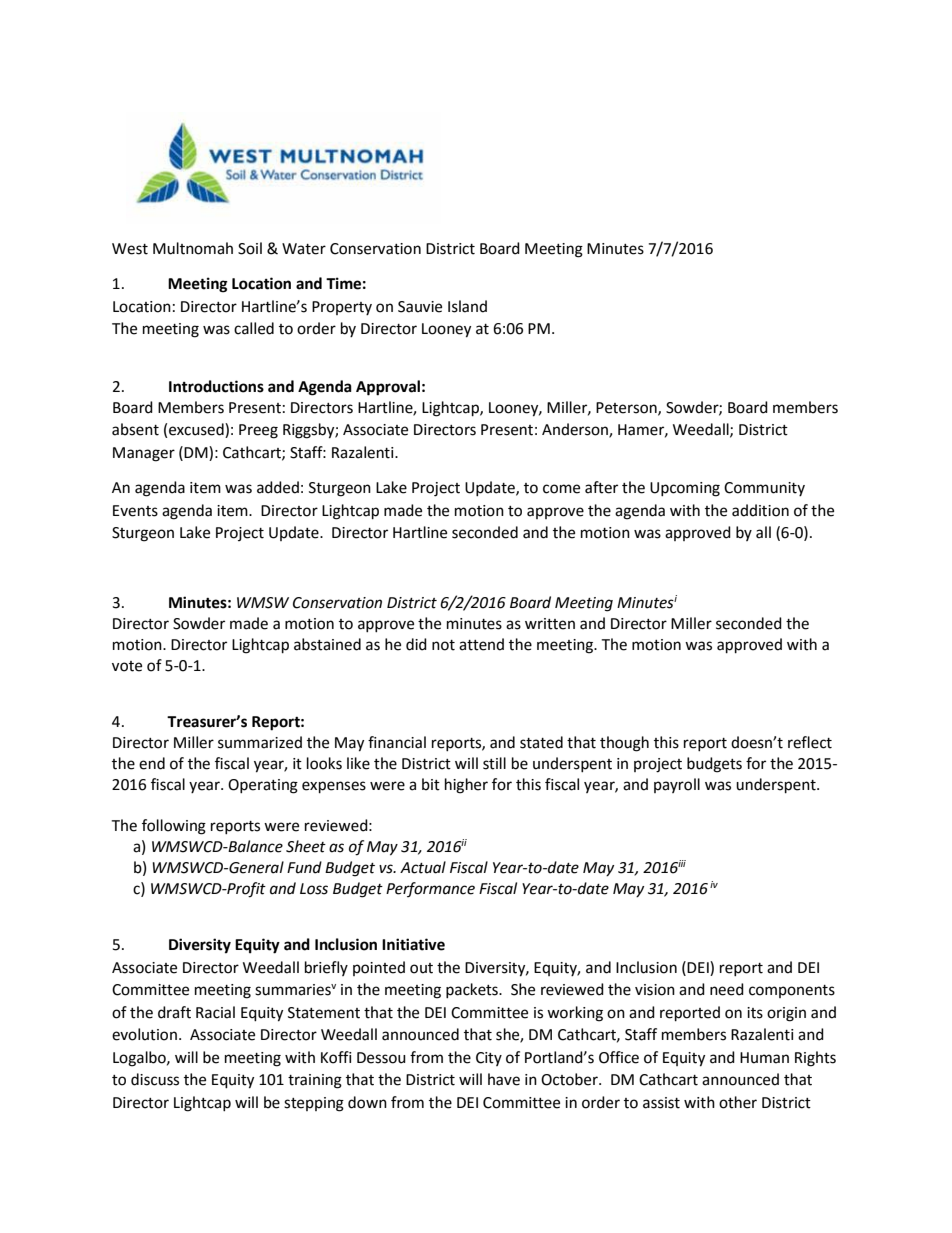  I want to click on vote, so click(127, 666).
